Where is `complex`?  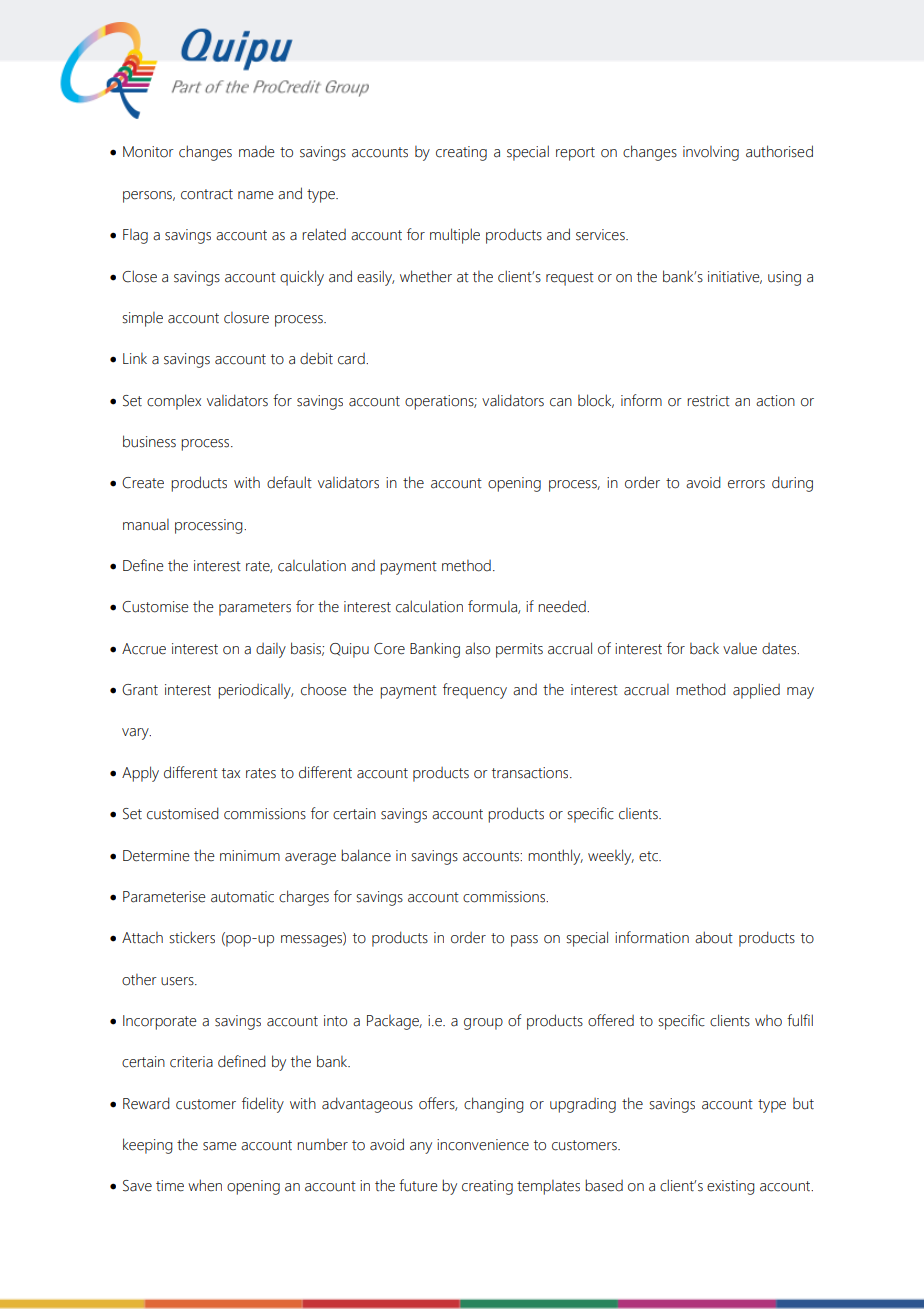 complex is located at coordinates (174, 402).
